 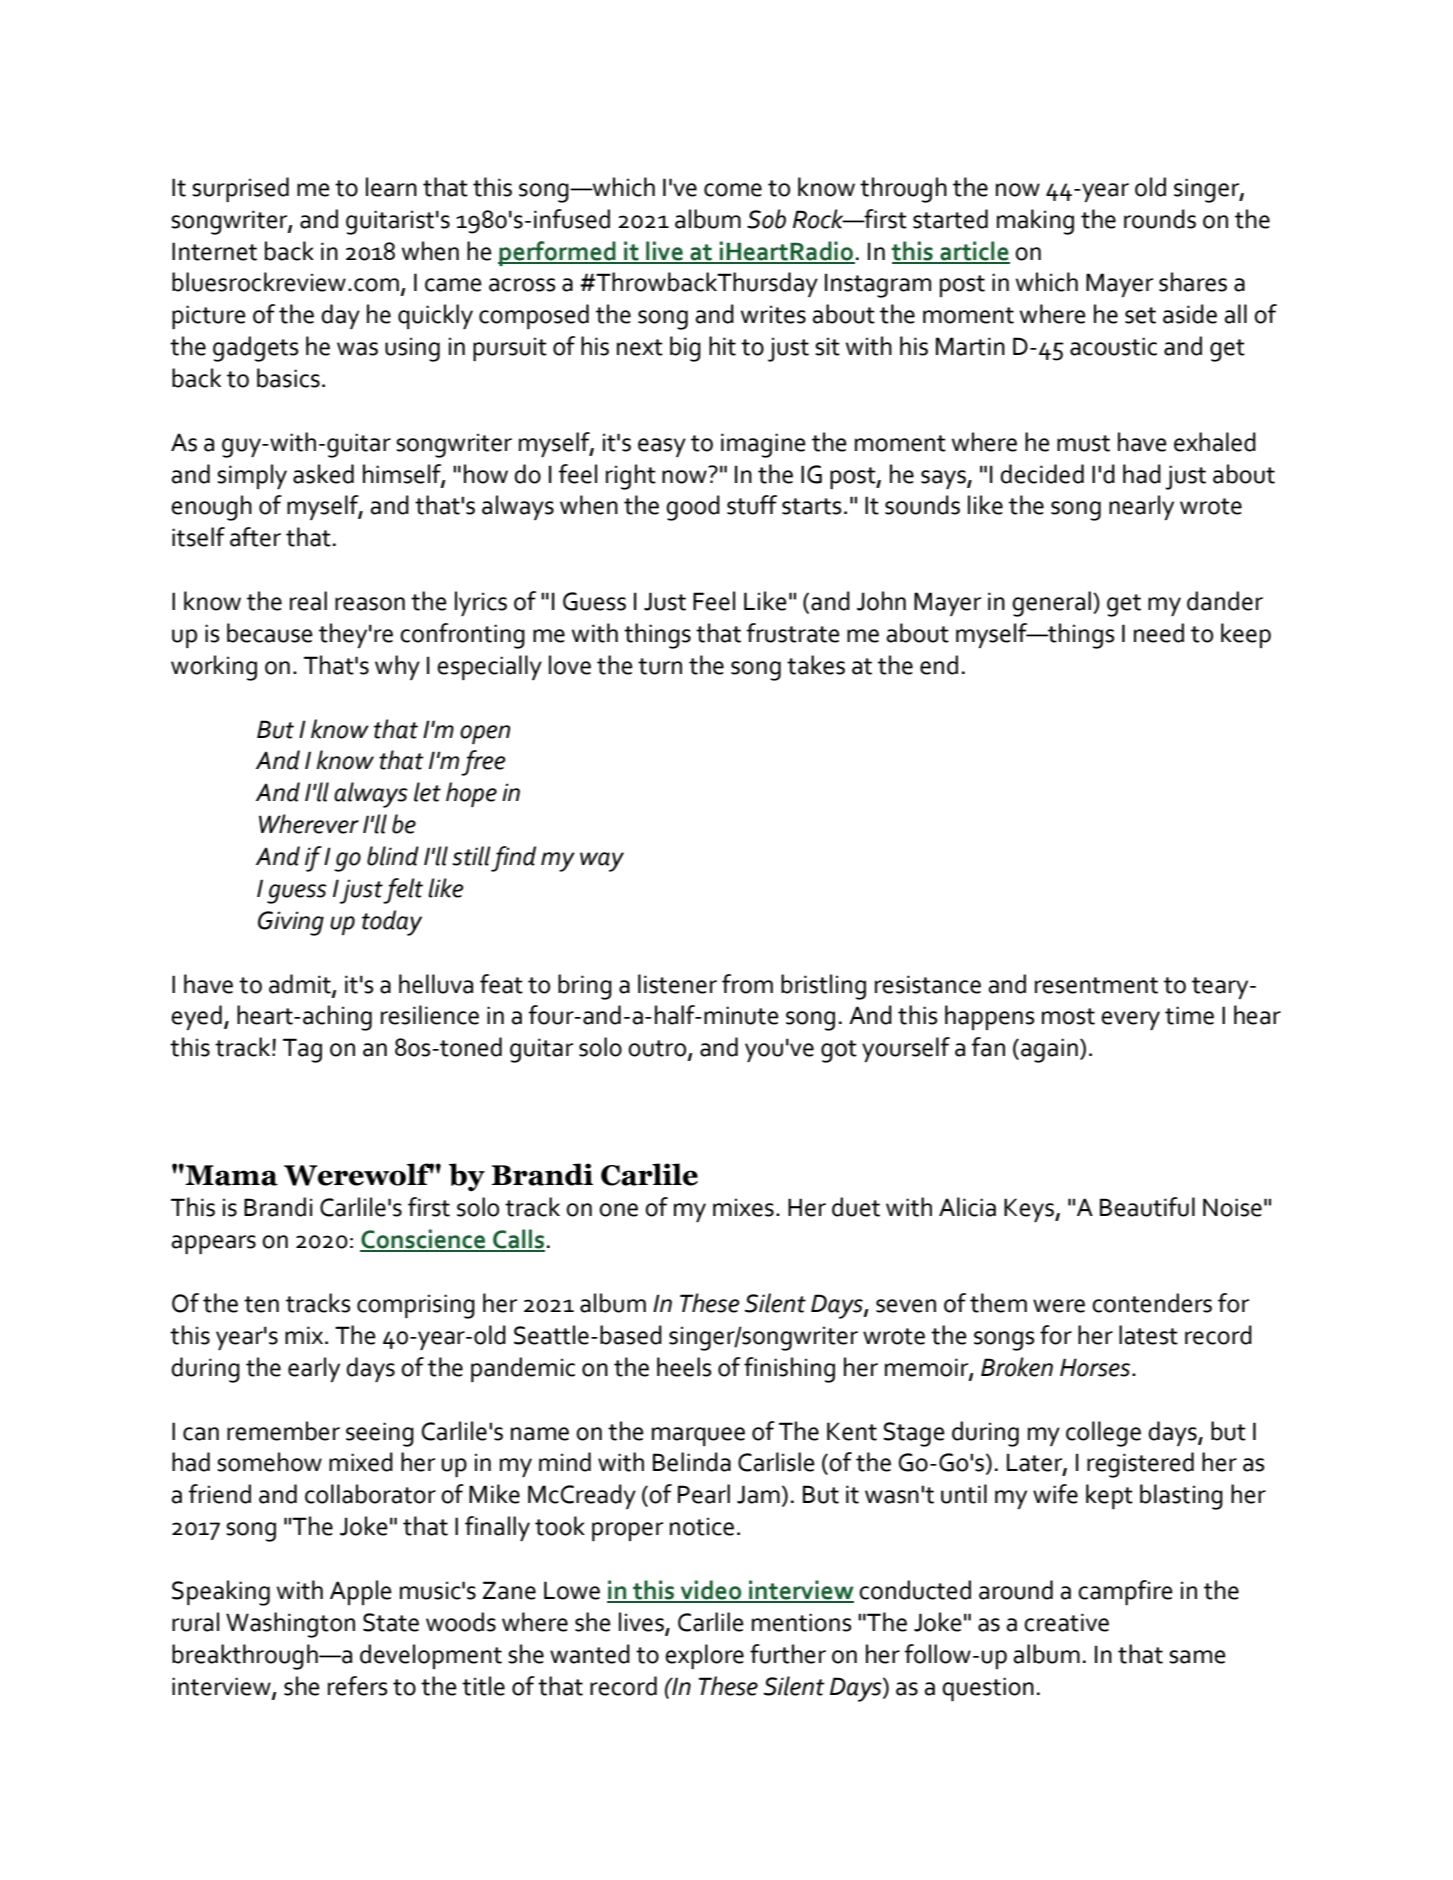 I want to click on rounds, so click(x=1160, y=219).
